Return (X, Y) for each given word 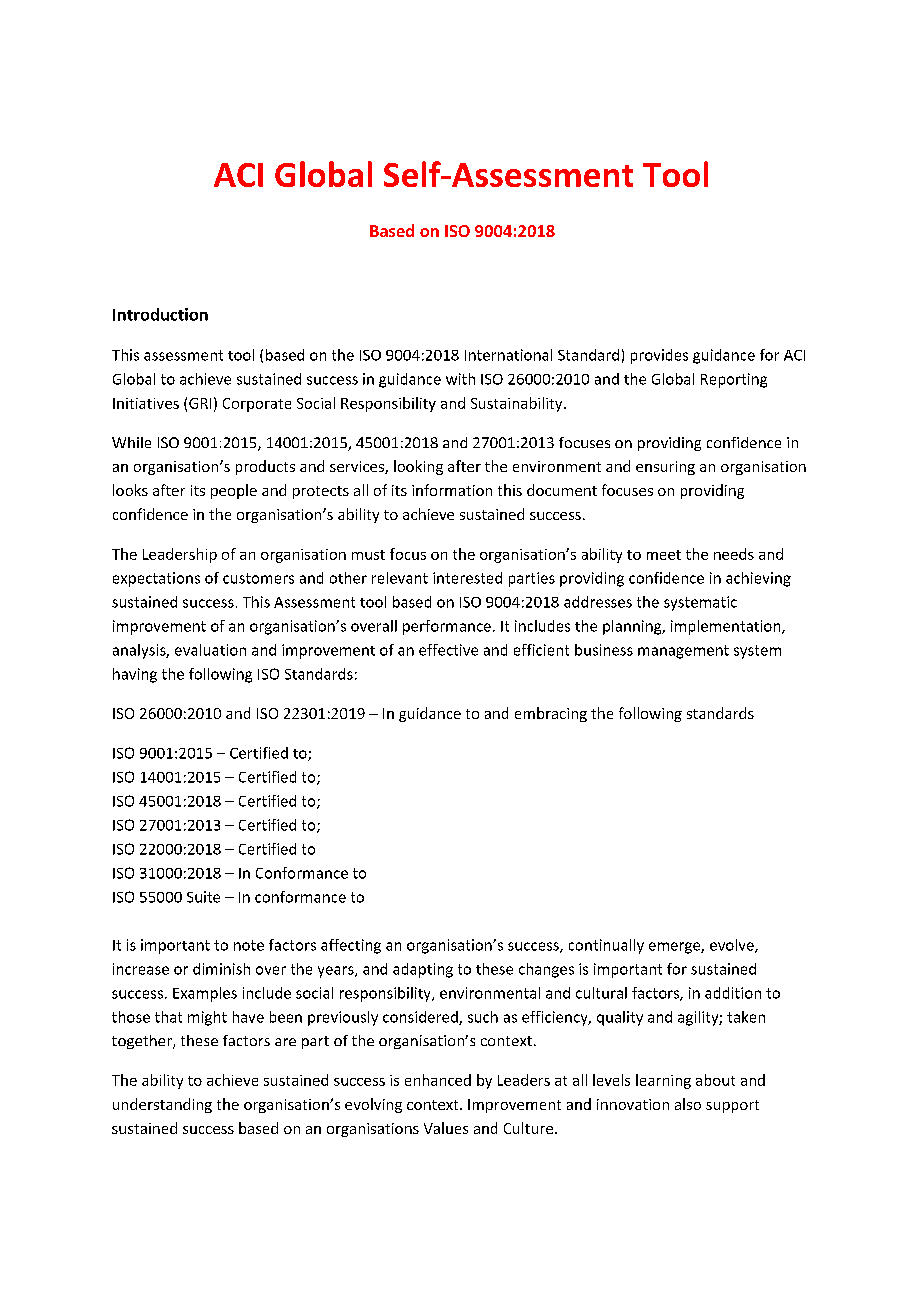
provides (659, 356)
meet (664, 555)
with (460, 379)
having (135, 675)
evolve (733, 946)
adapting (423, 970)
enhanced (438, 1080)
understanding (162, 1105)
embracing (551, 714)
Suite (203, 897)
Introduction (160, 314)
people (234, 491)
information (452, 490)
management (683, 652)
